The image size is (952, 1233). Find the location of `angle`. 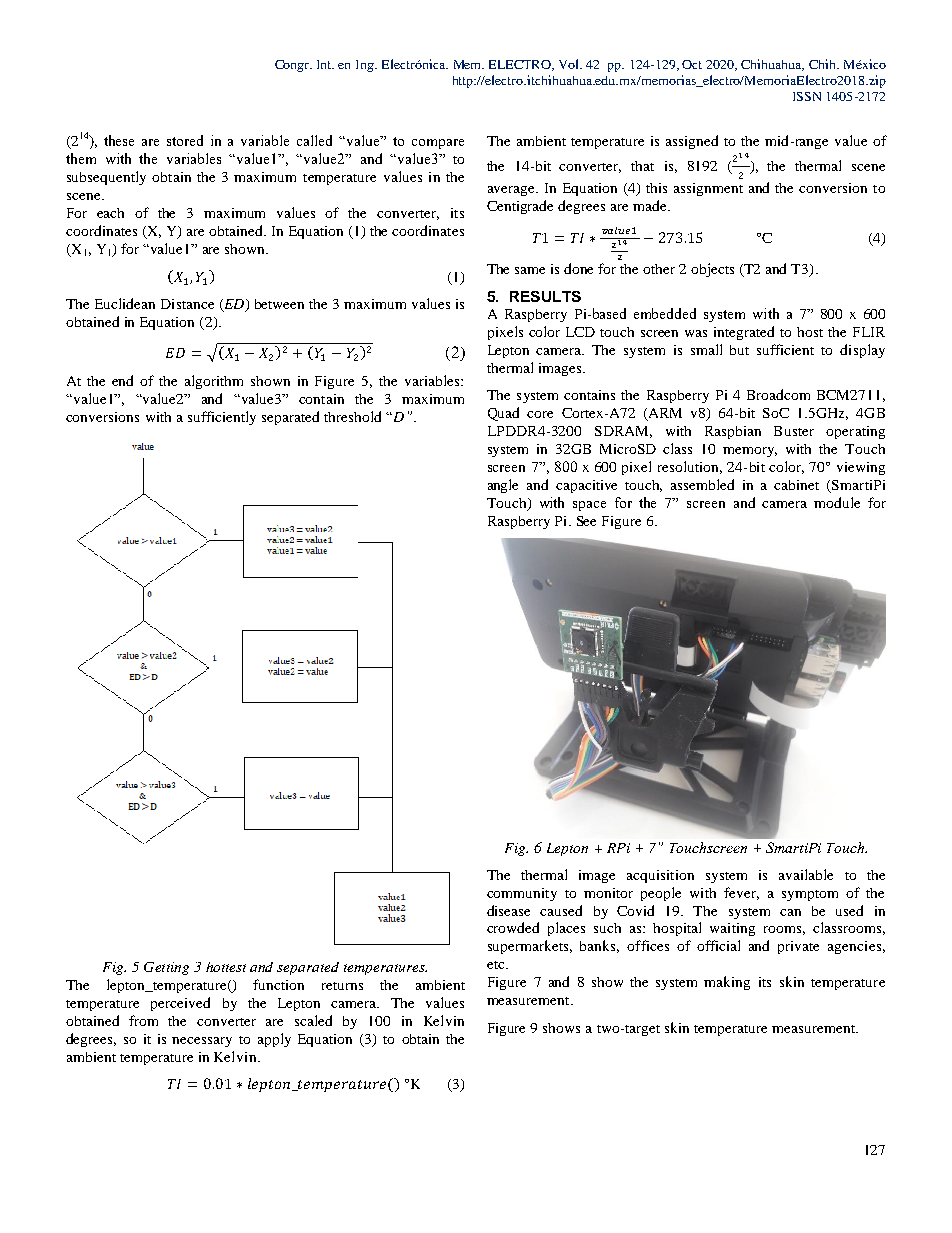

angle is located at coordinates (503, 486).
